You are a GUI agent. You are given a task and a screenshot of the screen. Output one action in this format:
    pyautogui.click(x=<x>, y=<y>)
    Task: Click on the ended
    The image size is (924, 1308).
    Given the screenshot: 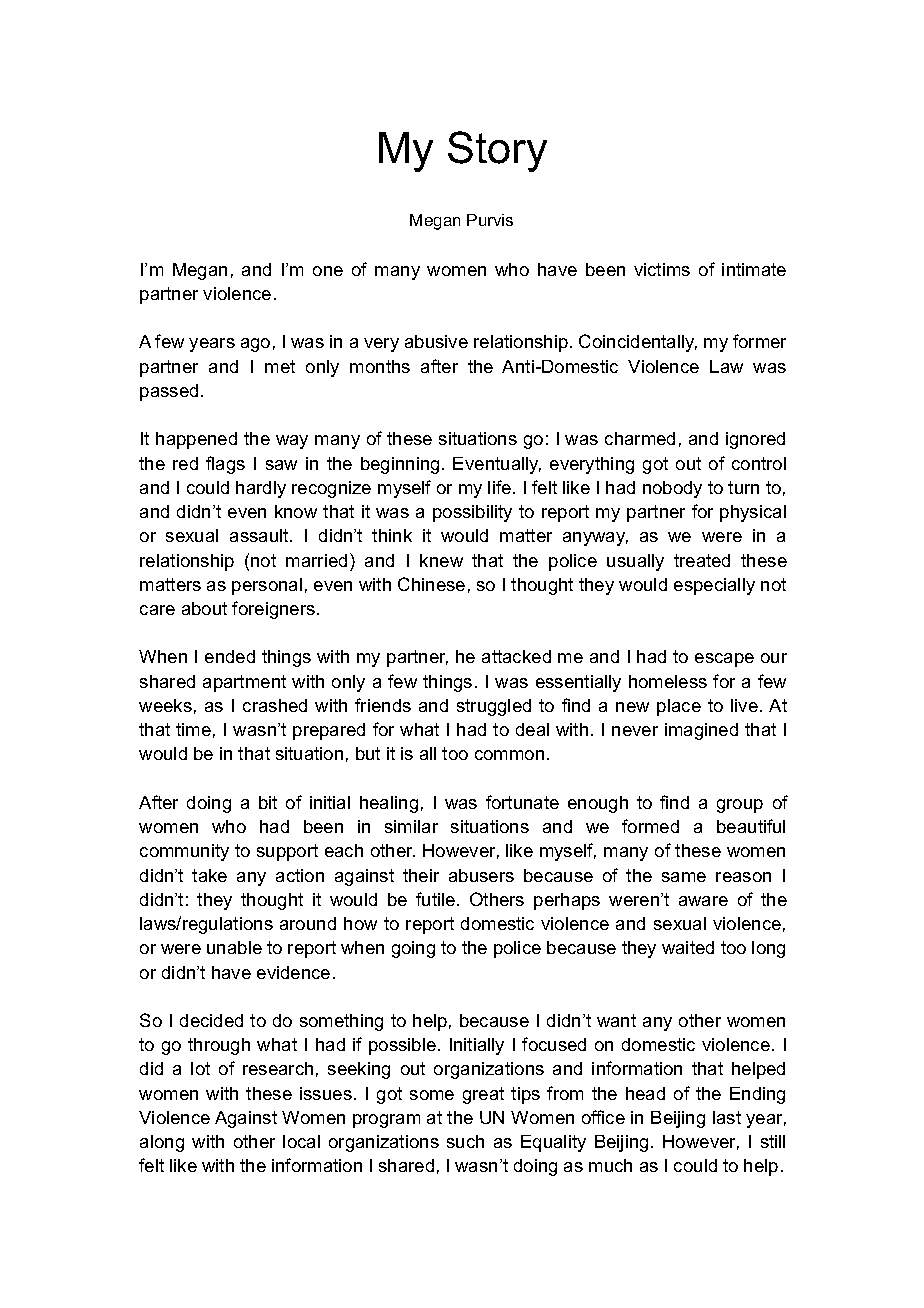 What is the action you would take?
    pyautogui.click(x=230, y=656)
